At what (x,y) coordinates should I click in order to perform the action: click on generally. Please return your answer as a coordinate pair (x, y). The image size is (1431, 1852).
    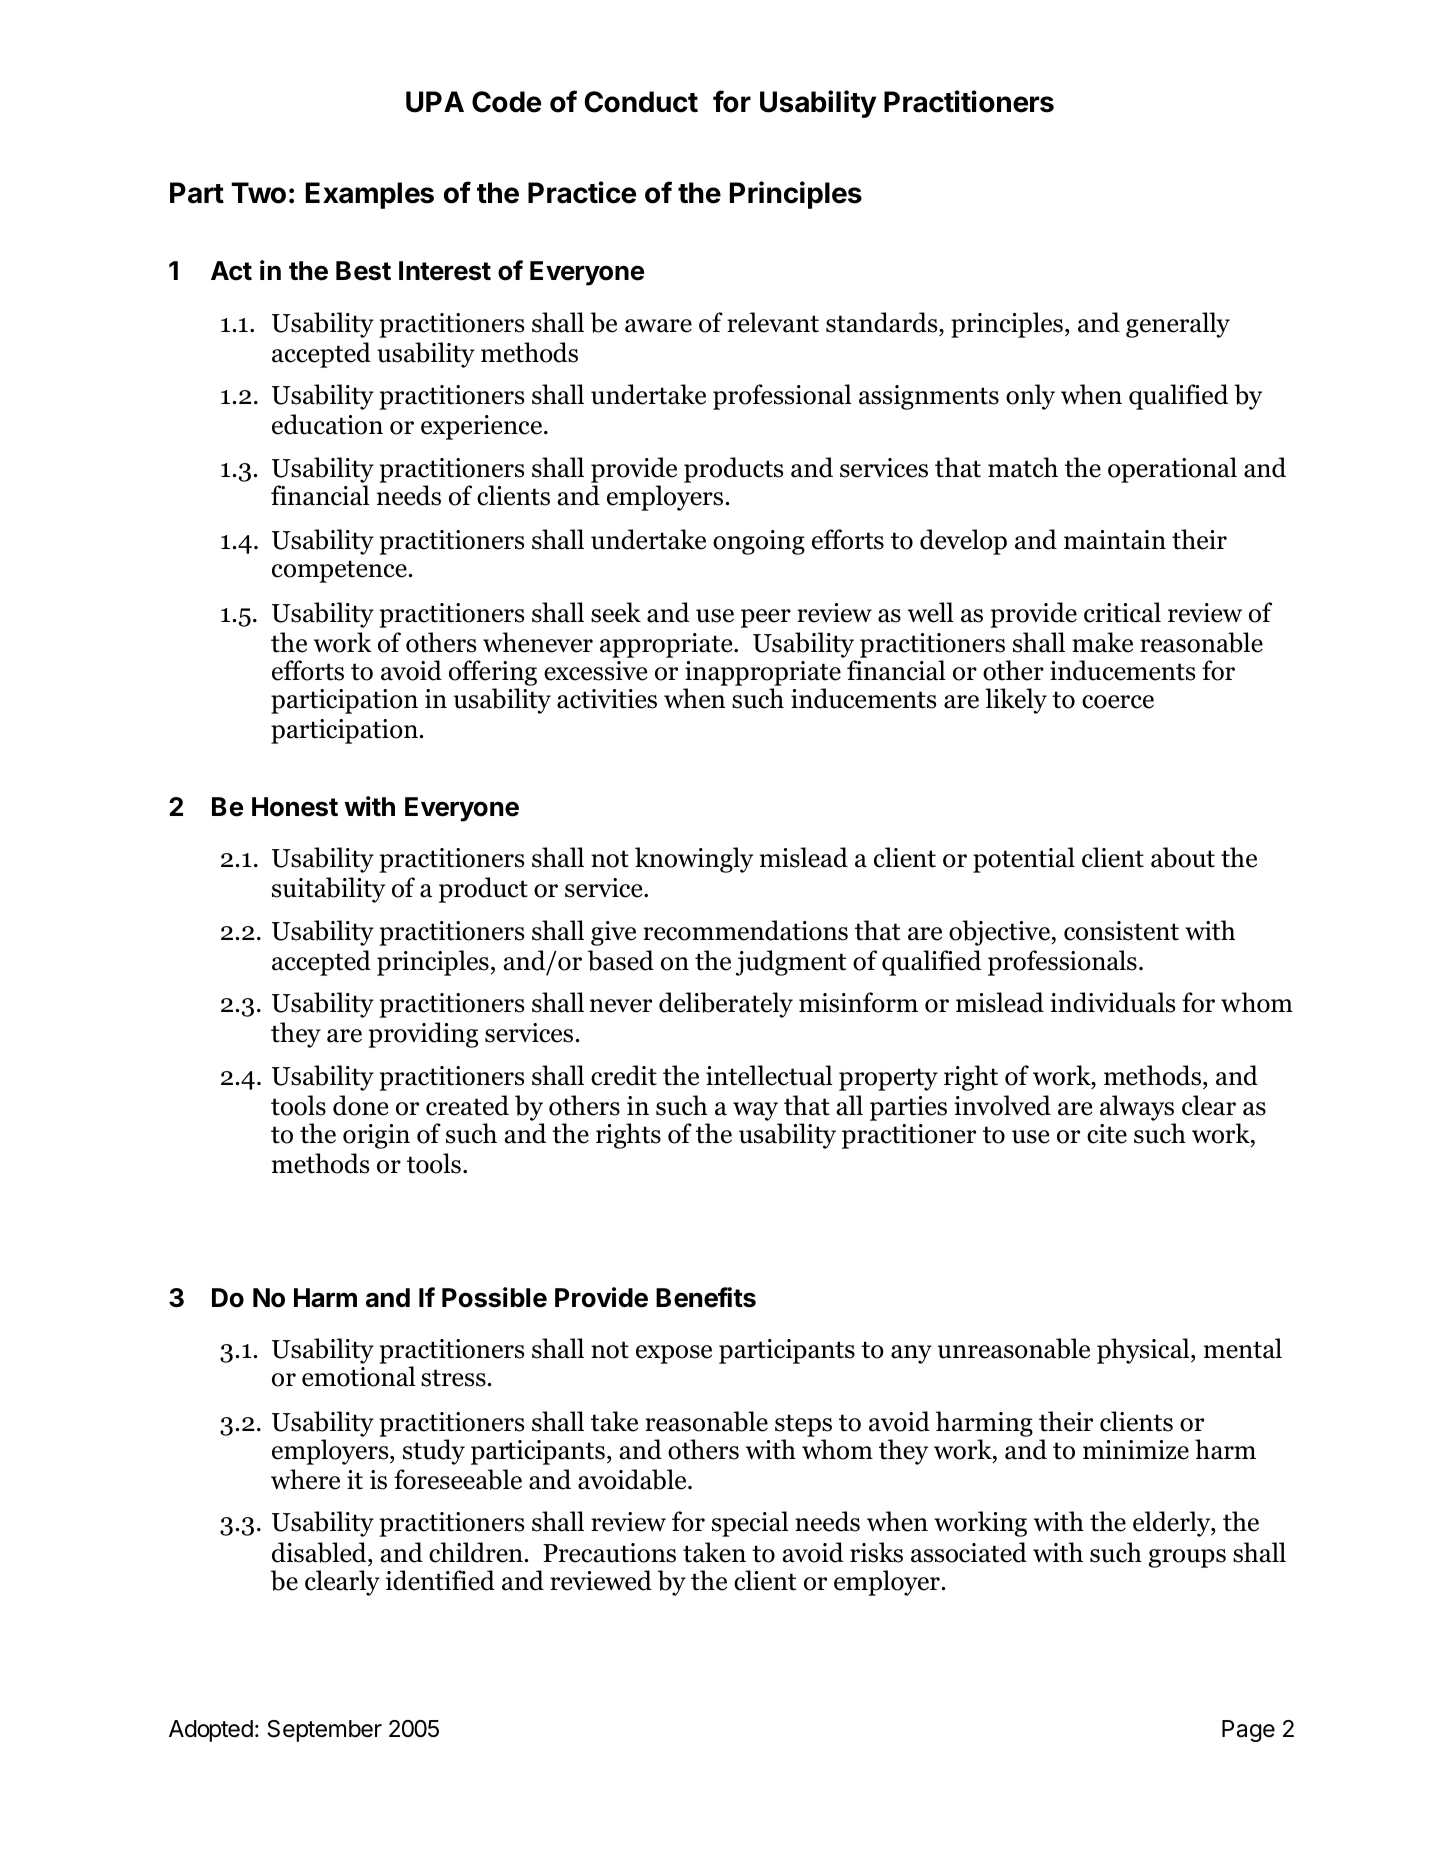
    Looking at the image, I should click on (1178, 325).
